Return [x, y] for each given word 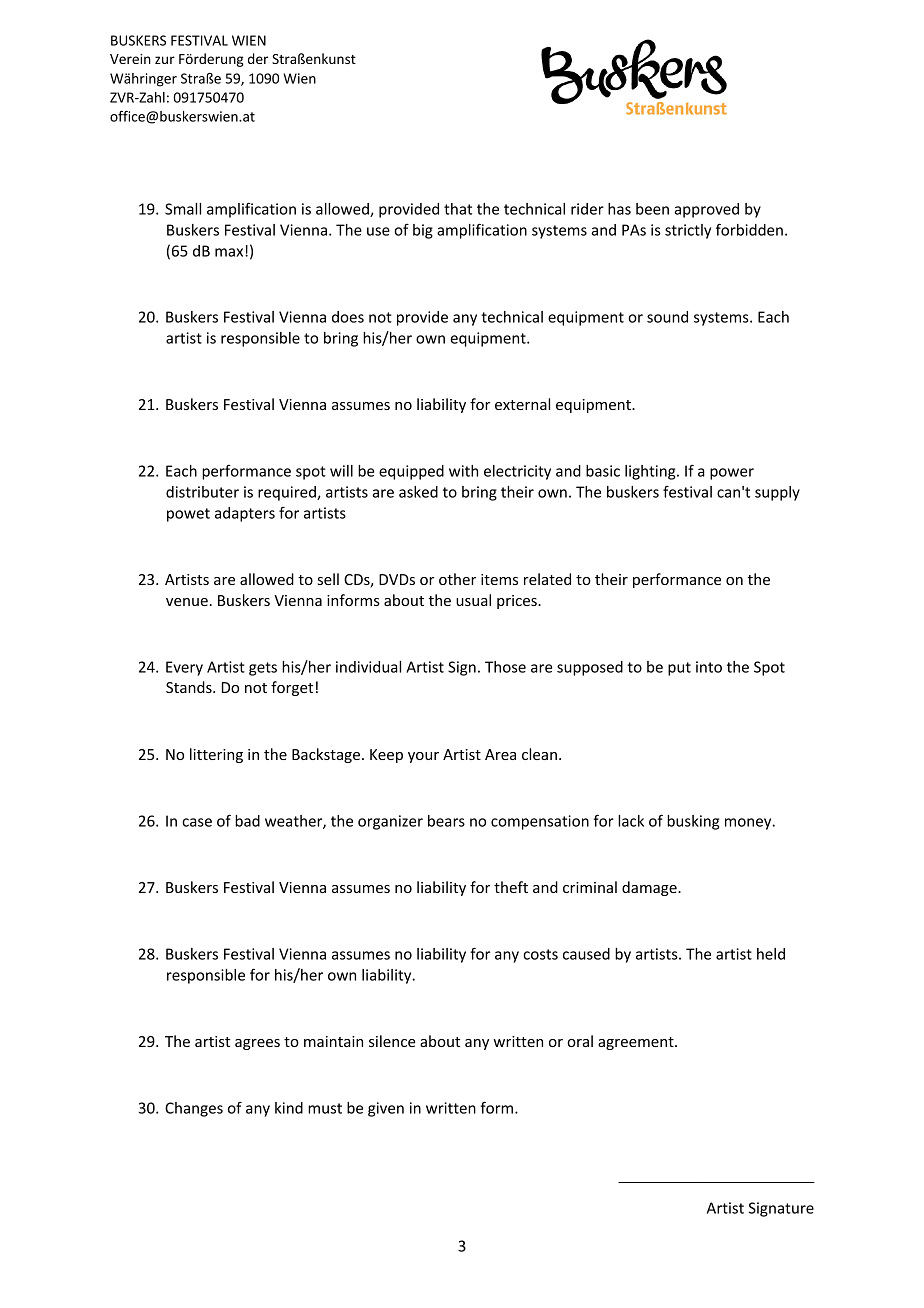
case [197, 822]
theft [511, 887]
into [709, 667]
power [732, 474]
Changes [194, 1109]
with [463, 471]
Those [505, 667]
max [230, 252]
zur [165, 60]
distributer [202, 492]
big [423, 231]
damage [650, 888]
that [458, 209]
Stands [190, 687]
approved [706, 210]
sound [667, 317]
